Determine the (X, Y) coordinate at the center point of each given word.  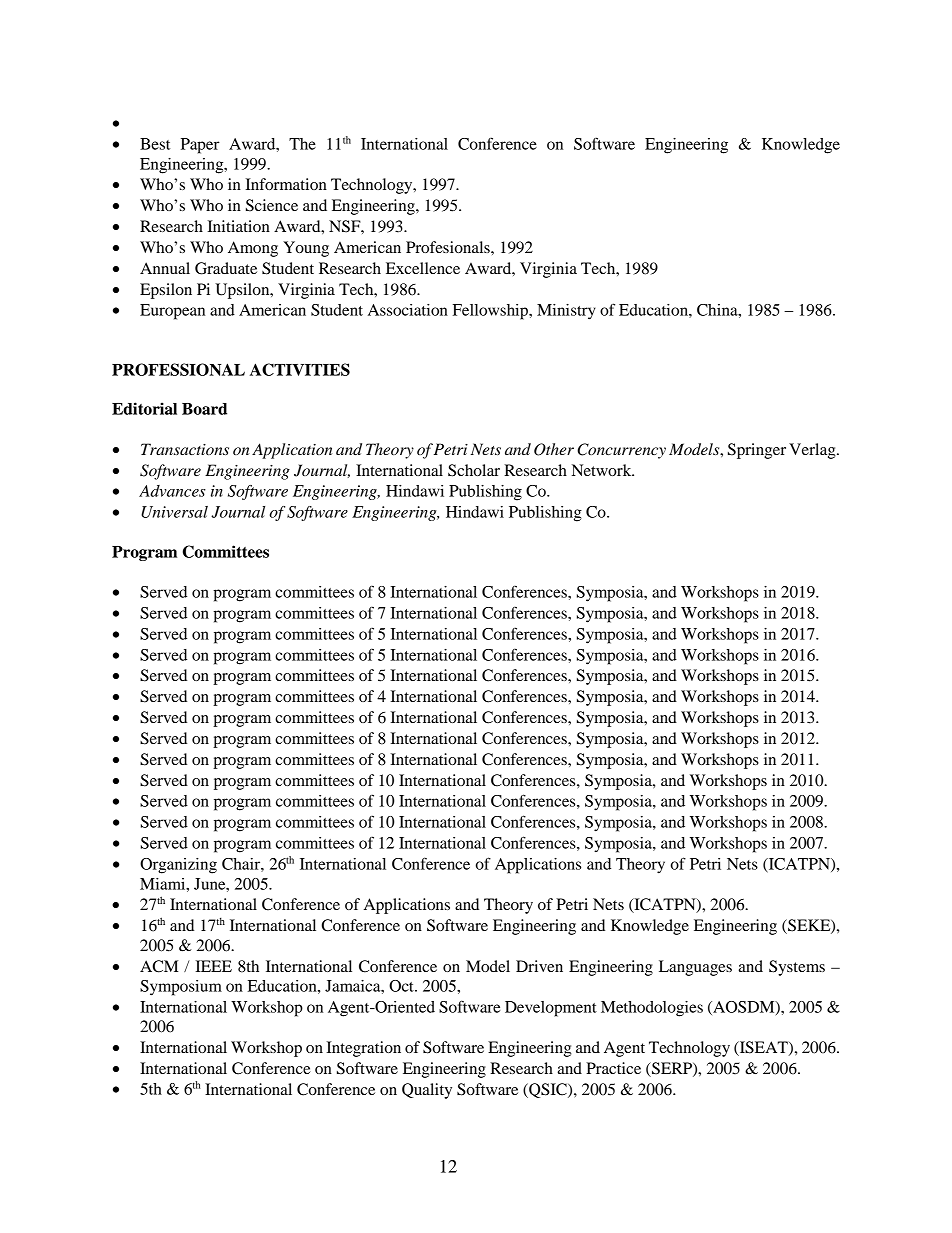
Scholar (474, 470)
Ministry (566, 312)
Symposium (181, 988)
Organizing (178, 866)
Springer (757, 451)
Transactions (185, 449)
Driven (539, 966)
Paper (200, 146)
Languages (695, 968)
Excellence (423, 268)
